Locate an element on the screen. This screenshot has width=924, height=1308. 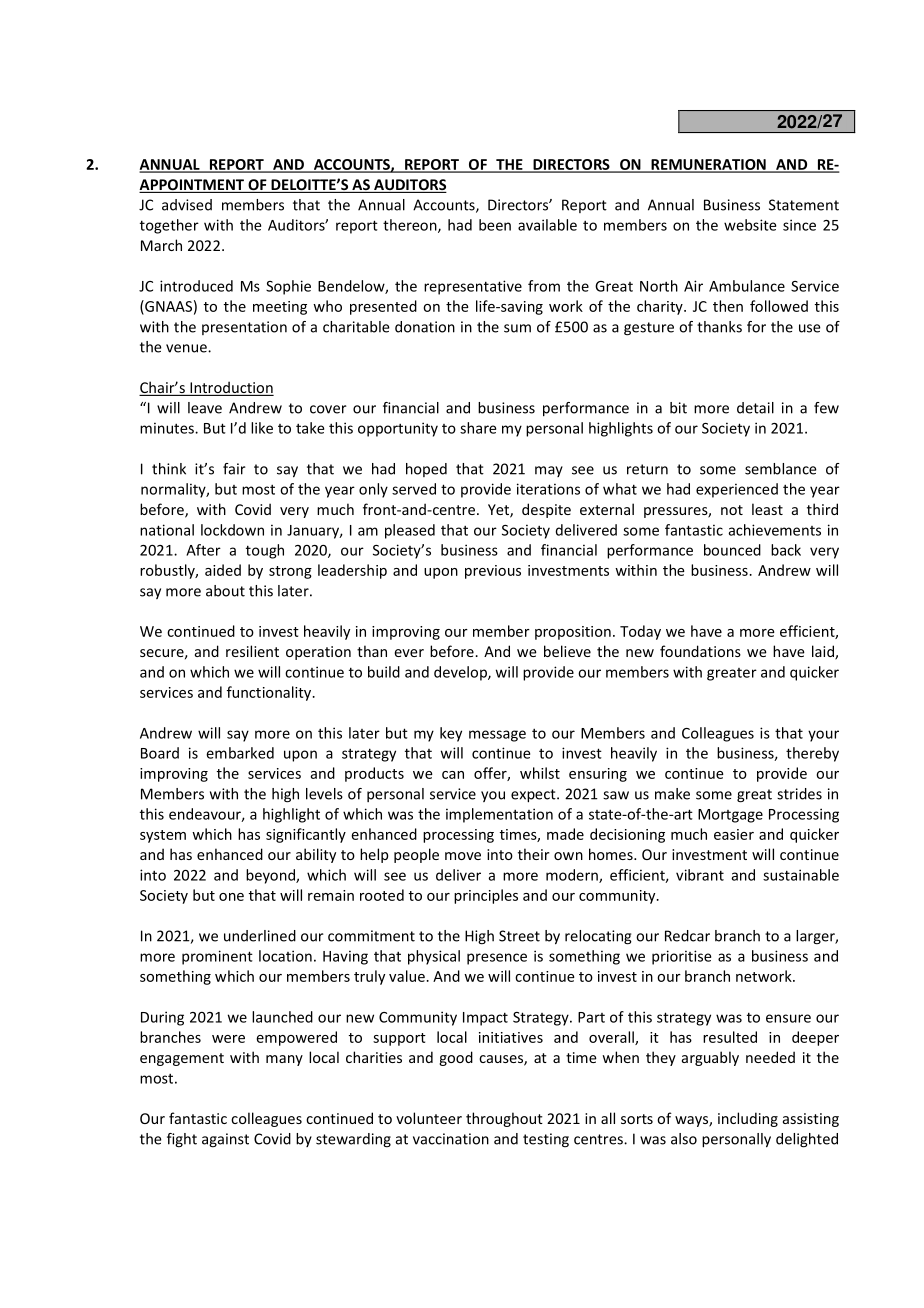
been is located at coordinates (495, 225).
